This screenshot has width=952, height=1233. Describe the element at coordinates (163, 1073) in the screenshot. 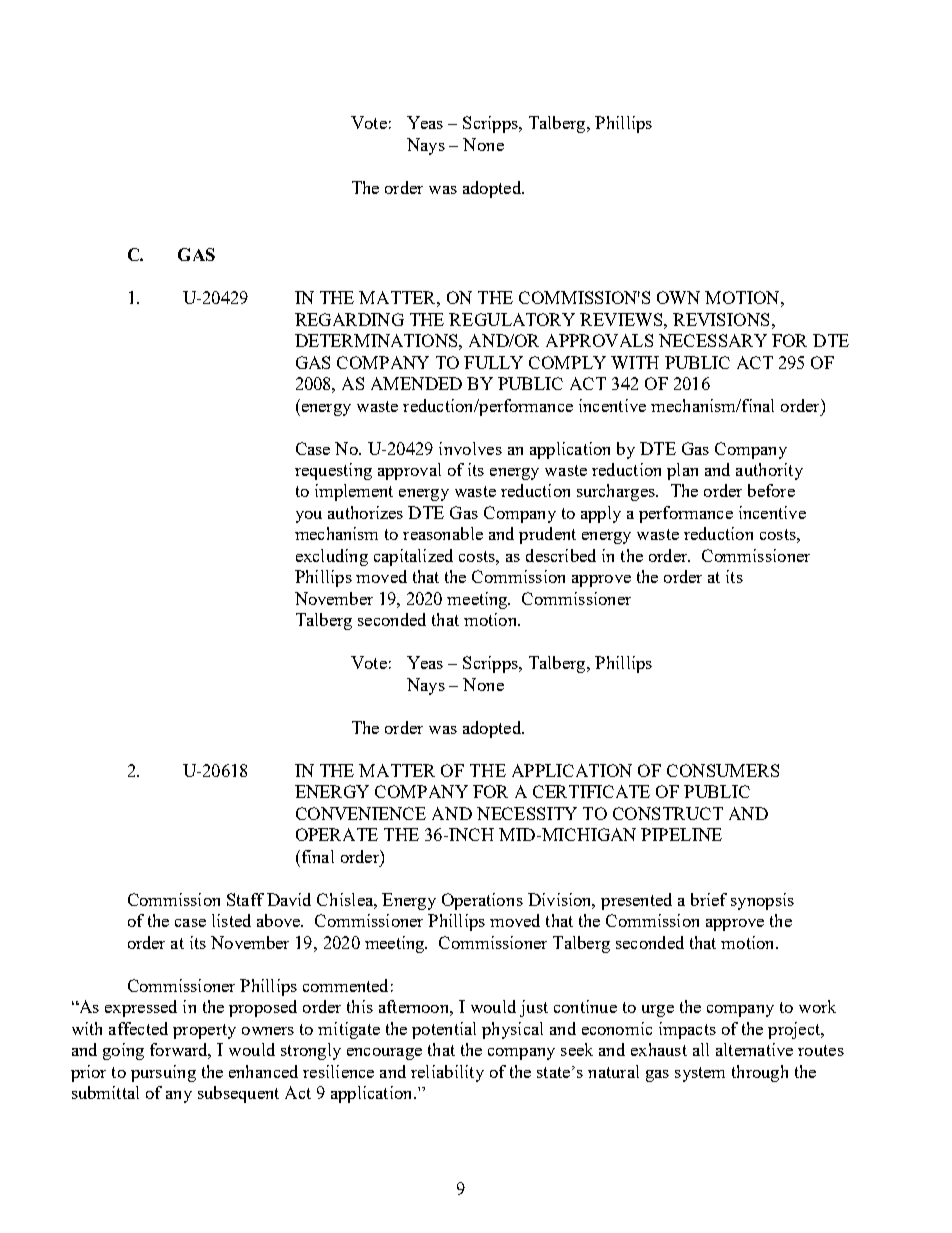

I see `pursuing` at that location.
